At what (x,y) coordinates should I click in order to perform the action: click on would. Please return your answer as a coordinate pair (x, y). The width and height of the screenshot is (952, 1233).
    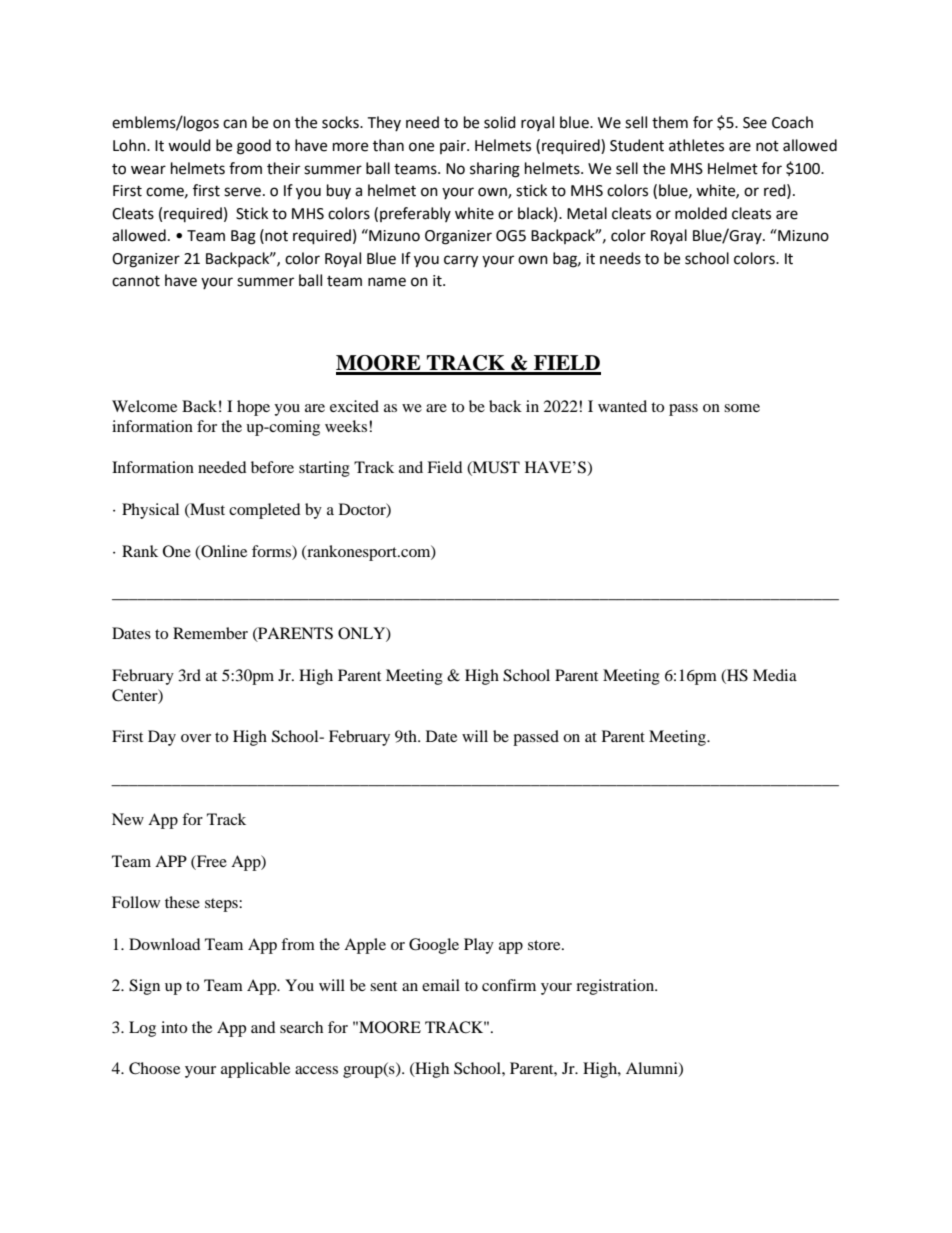
    Looking at the image, I should click on (189, 145).
